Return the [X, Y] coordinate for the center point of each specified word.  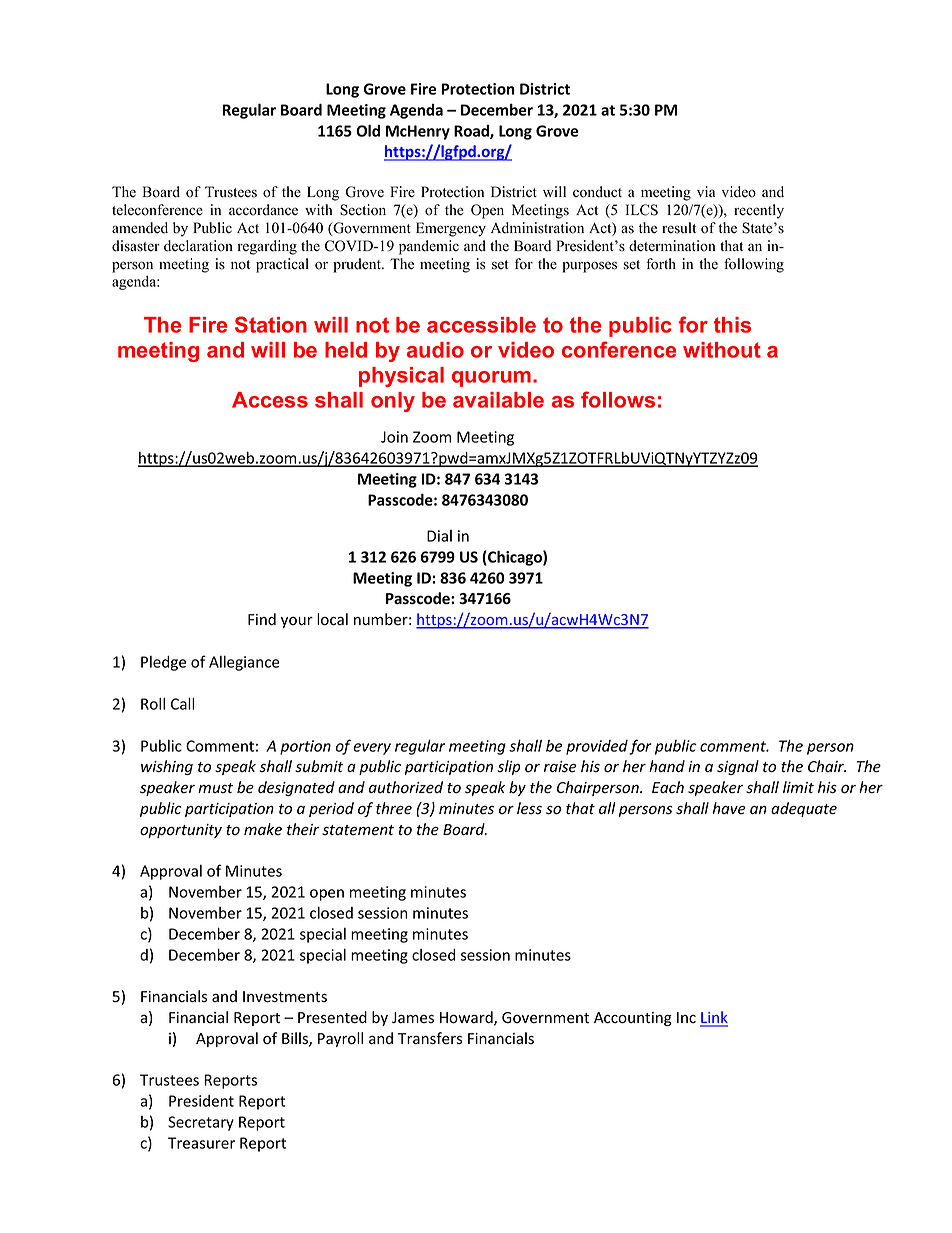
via [706, 191]
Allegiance [244, 663]
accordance [263, 210]
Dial [439, 536]
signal [738, 767]
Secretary [201, 1123]
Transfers [430, 1038]
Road [472, 132]
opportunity [181, 831]
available [498, 400]
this [732, 325]
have [729, 808]
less [529, 808]
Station [271, 324]
